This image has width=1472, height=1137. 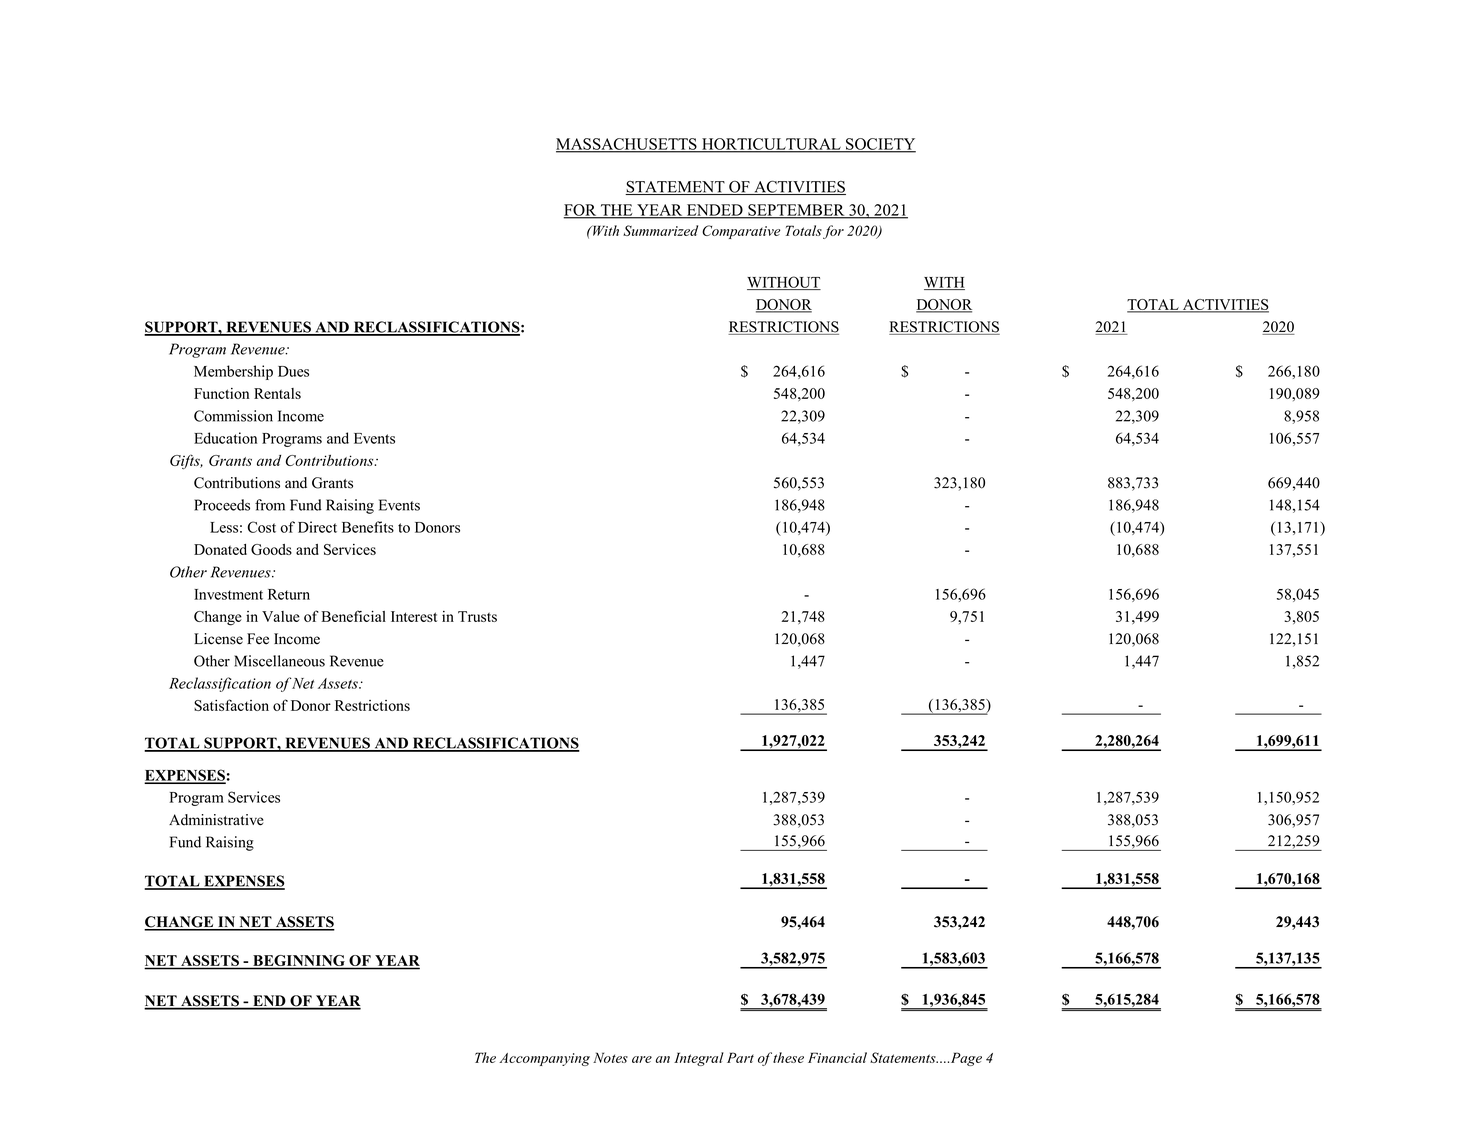 I want to click on Return, so click(x=289, y=594).
